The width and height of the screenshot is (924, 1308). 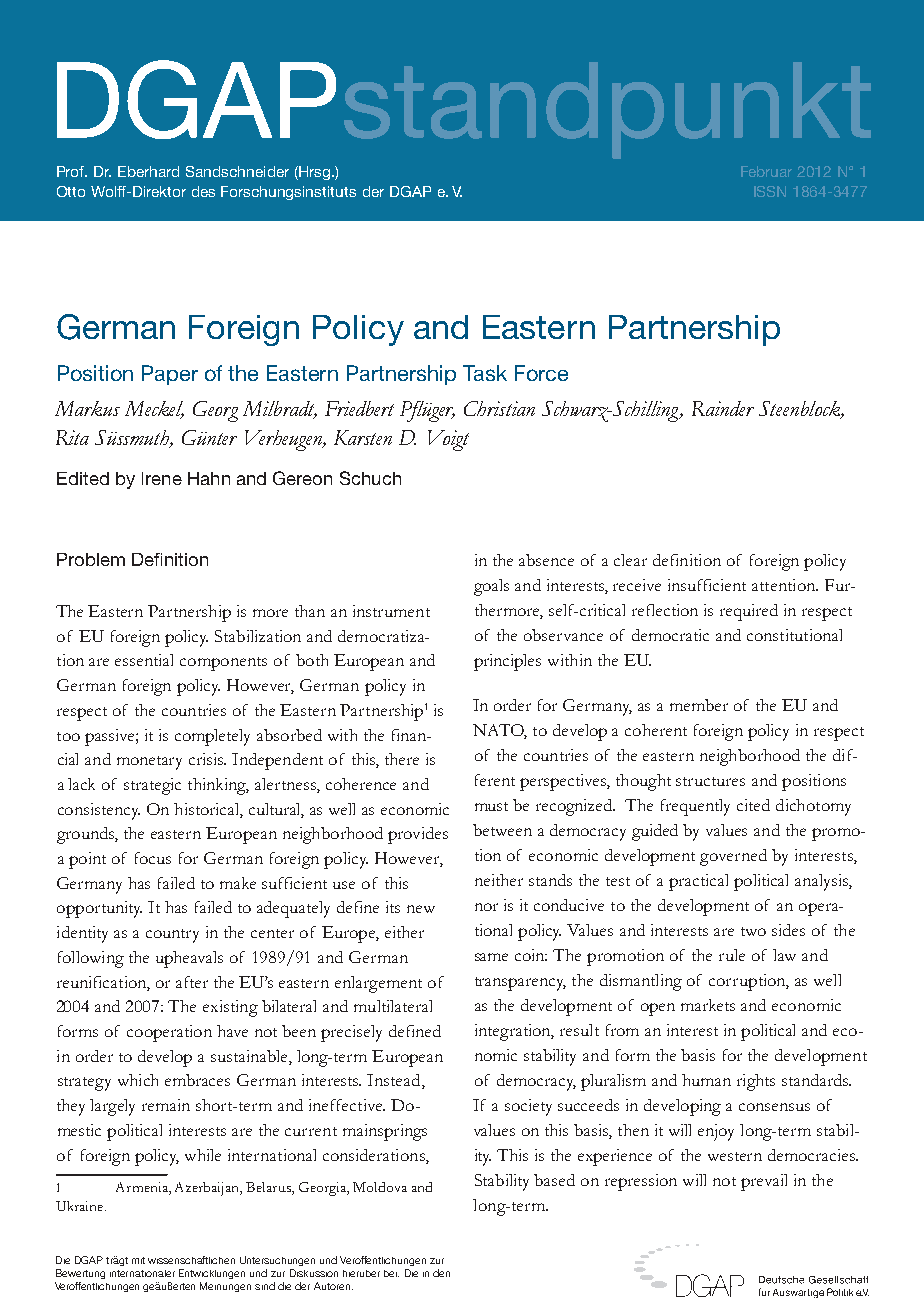 I want to click on mit, so click(x=138, y=1260).
